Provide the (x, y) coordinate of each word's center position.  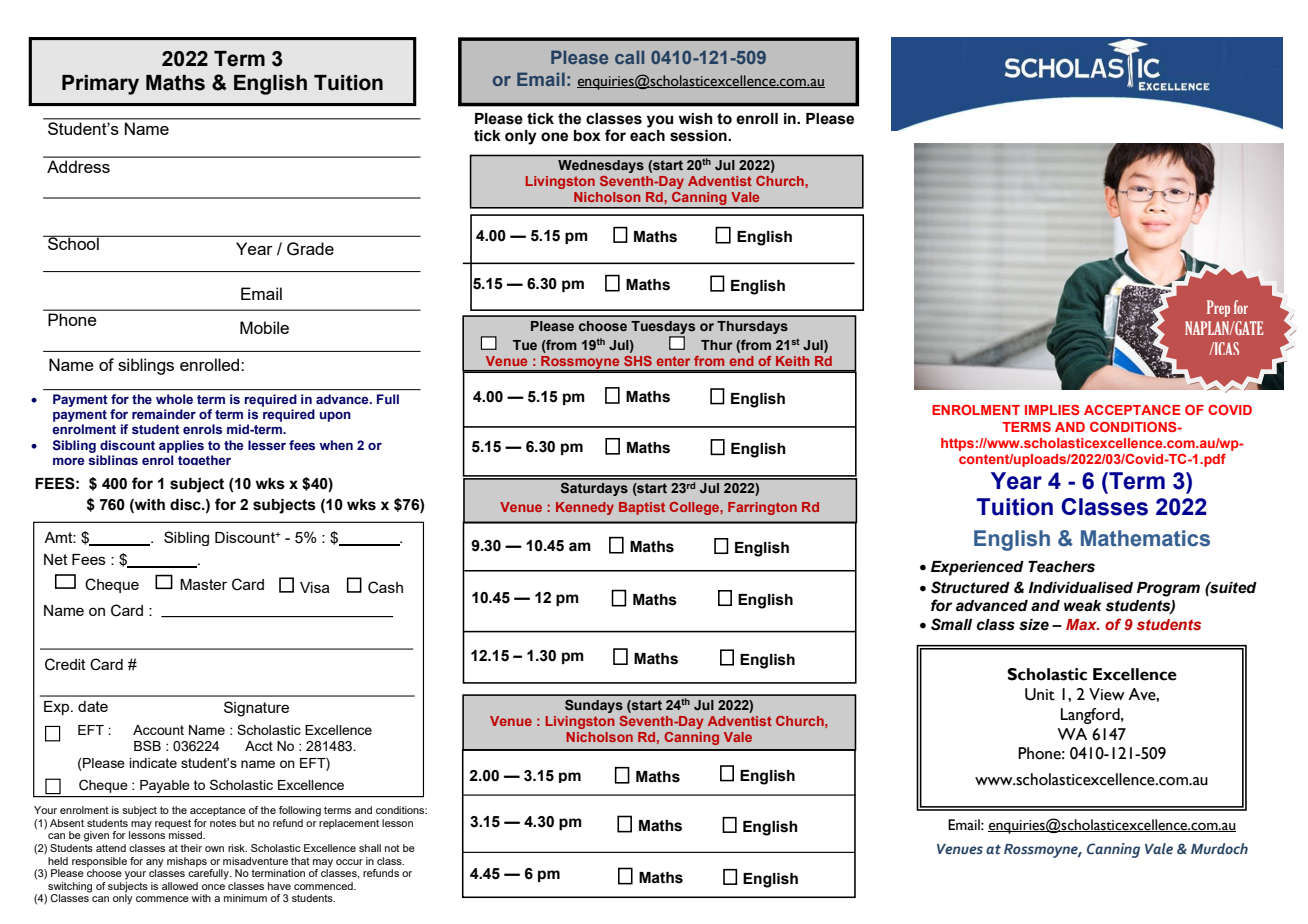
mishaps (187, 862)
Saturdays (594, 489)
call (629, 57)
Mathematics (1145, 538)
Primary (100, 85)
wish (696, 119)
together (204, 460)
